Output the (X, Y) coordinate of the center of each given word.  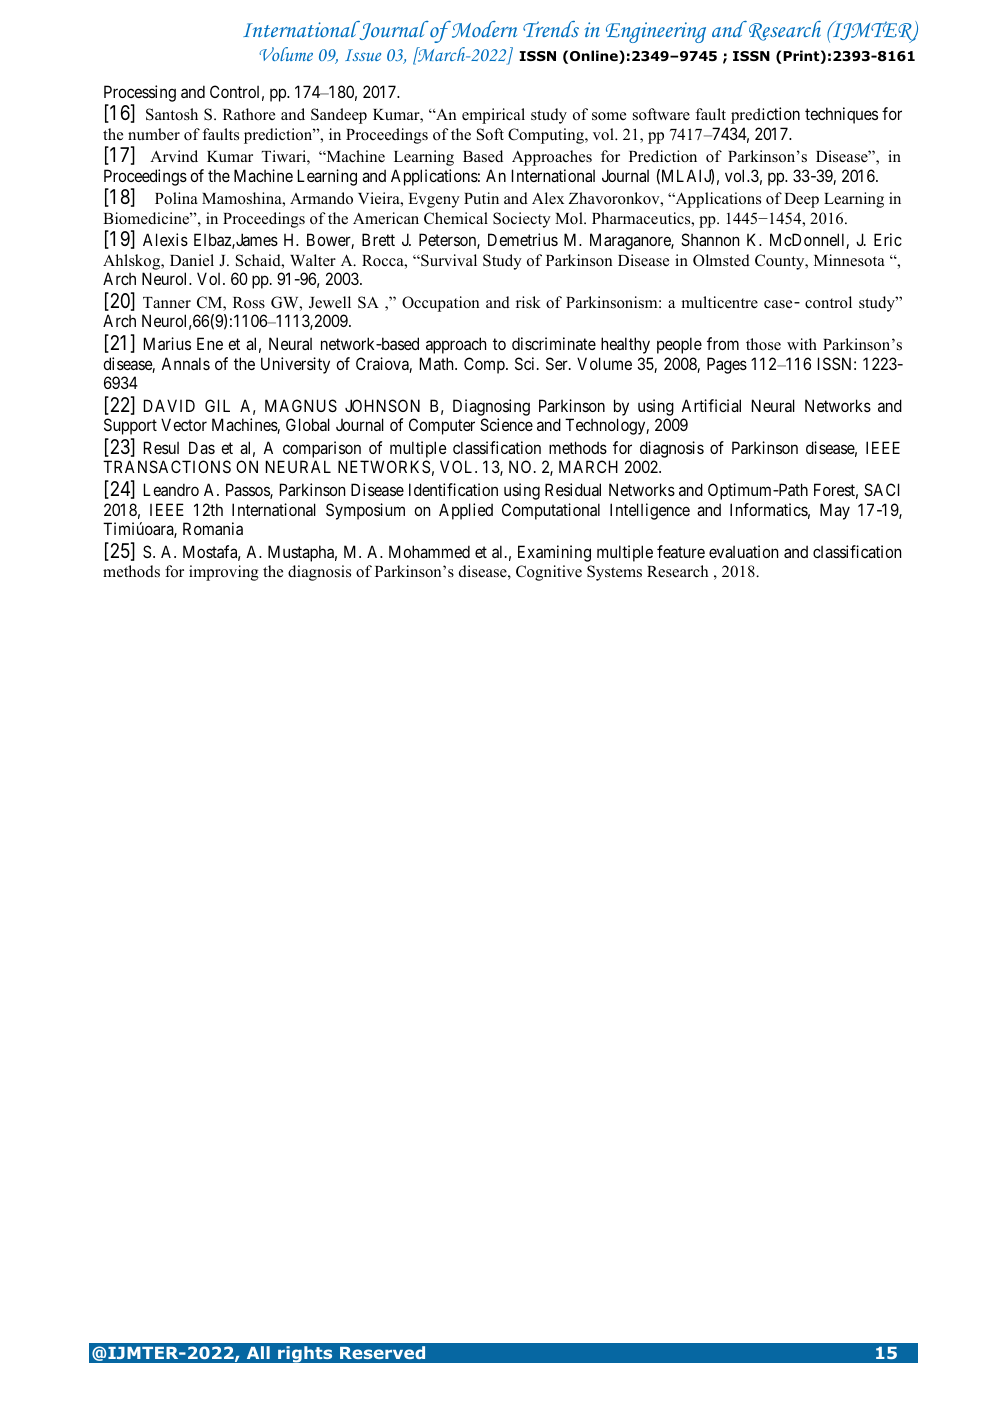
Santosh (172, 114)
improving (224, 573)
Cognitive (549, 573)
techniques (841, 115)
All (258, 1352)
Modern (483, 29)
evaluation (743, 551)
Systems (614, 573)
